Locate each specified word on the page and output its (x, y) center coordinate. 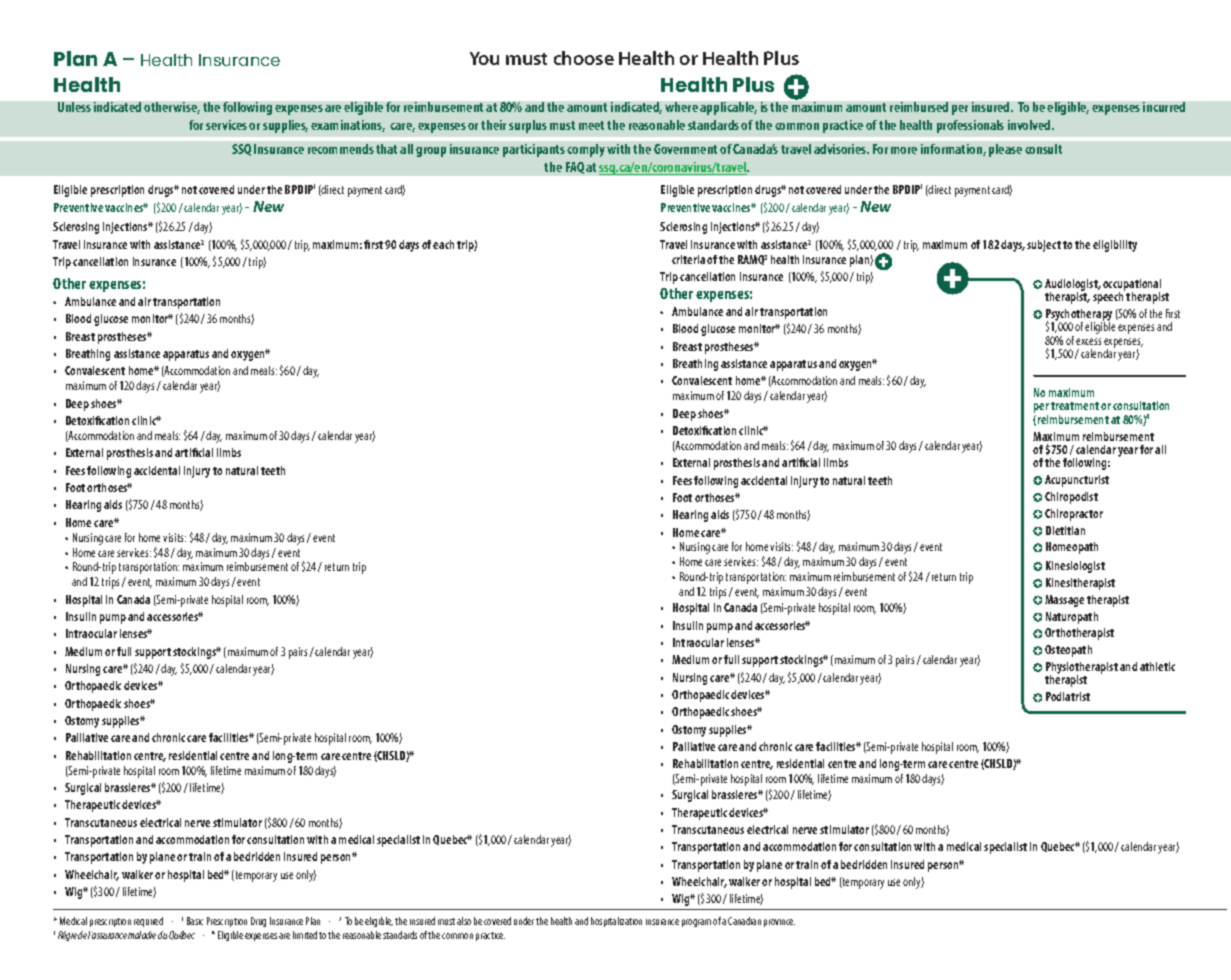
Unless (74, 107)
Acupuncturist (1077, 481)
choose (584, 58)
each (443, 244)
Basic (195, 921)
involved (1030, 125)
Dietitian (1065, 530)
